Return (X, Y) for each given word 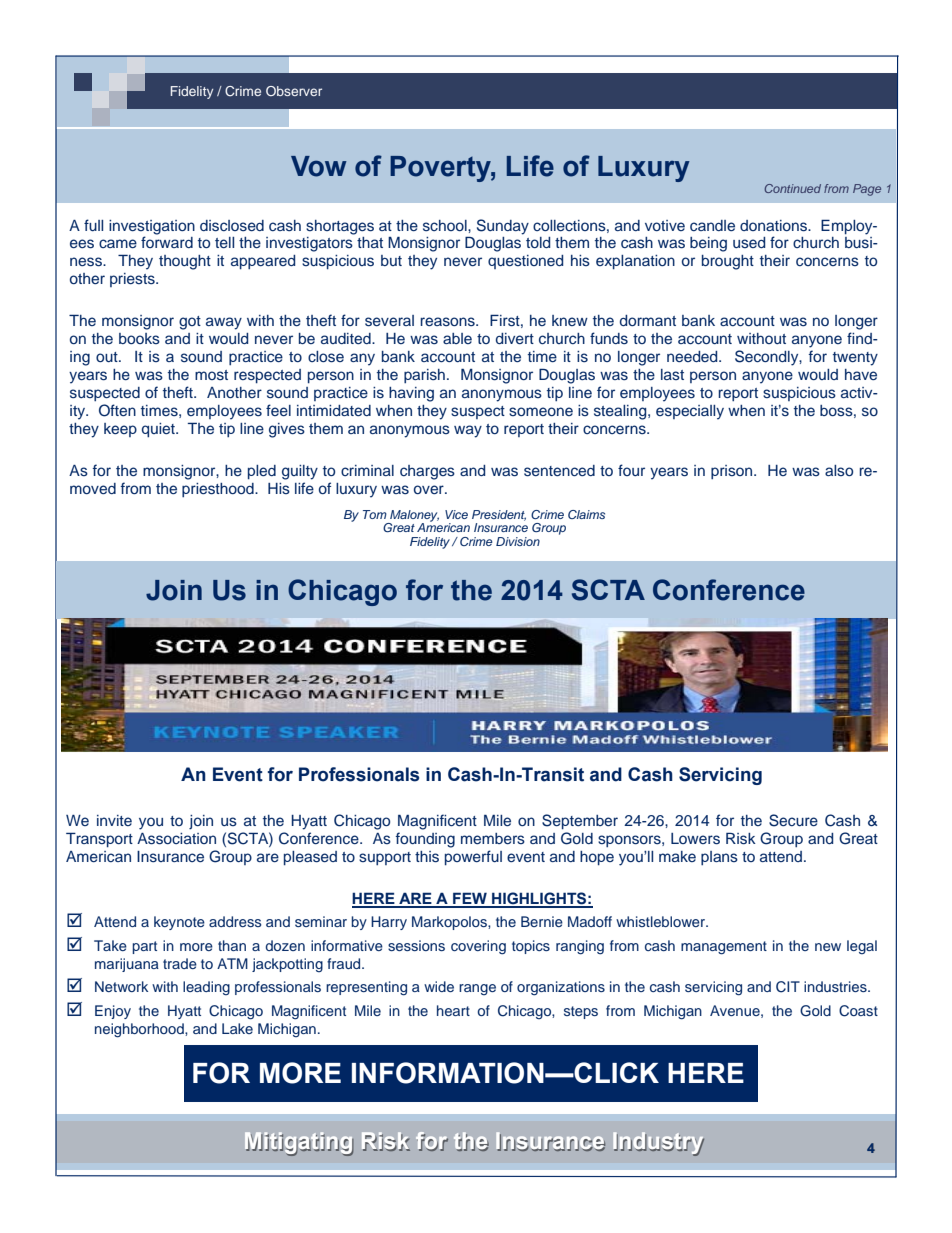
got (190, 323)
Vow (319, 166)
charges (427, 472)
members (493, 838)
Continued (792, 188)
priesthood (219, 490)
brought (728, 262)
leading (206, 988)
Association (176, 839)
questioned (525, 262)
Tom (375, 514)
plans (719, 858)
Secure (793, 820)
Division (518, 541)
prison (733, 472)
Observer (294, 91)
